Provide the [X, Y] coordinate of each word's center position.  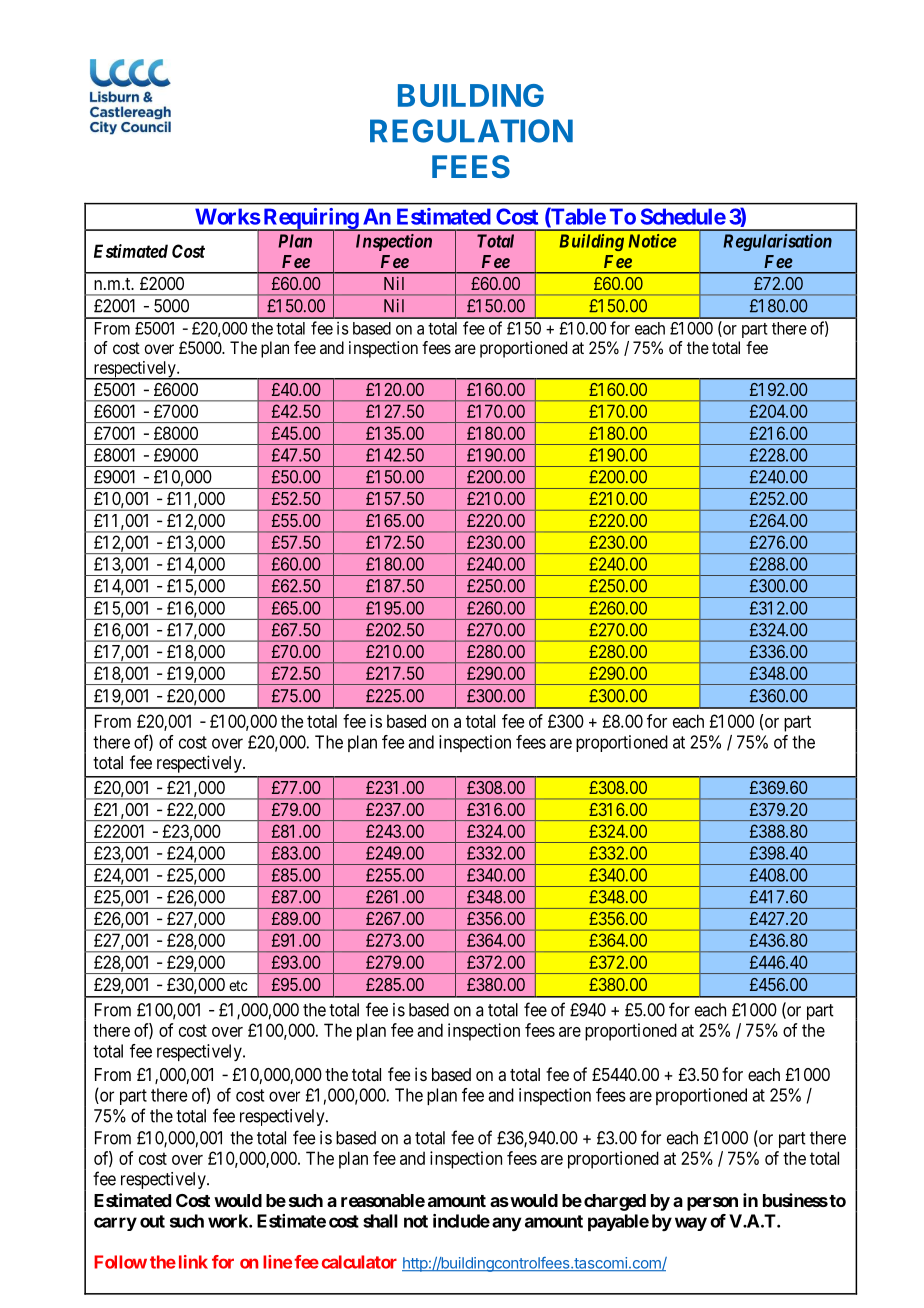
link [193, 1262]
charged [615, 1202]
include [461, 1221]
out [152, 1221]
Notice [652, 241]
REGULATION [471, 131]
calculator [359, 1262]
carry [115, 1224]
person [712, 1204]
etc [238, 985]
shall [380, 1221]
